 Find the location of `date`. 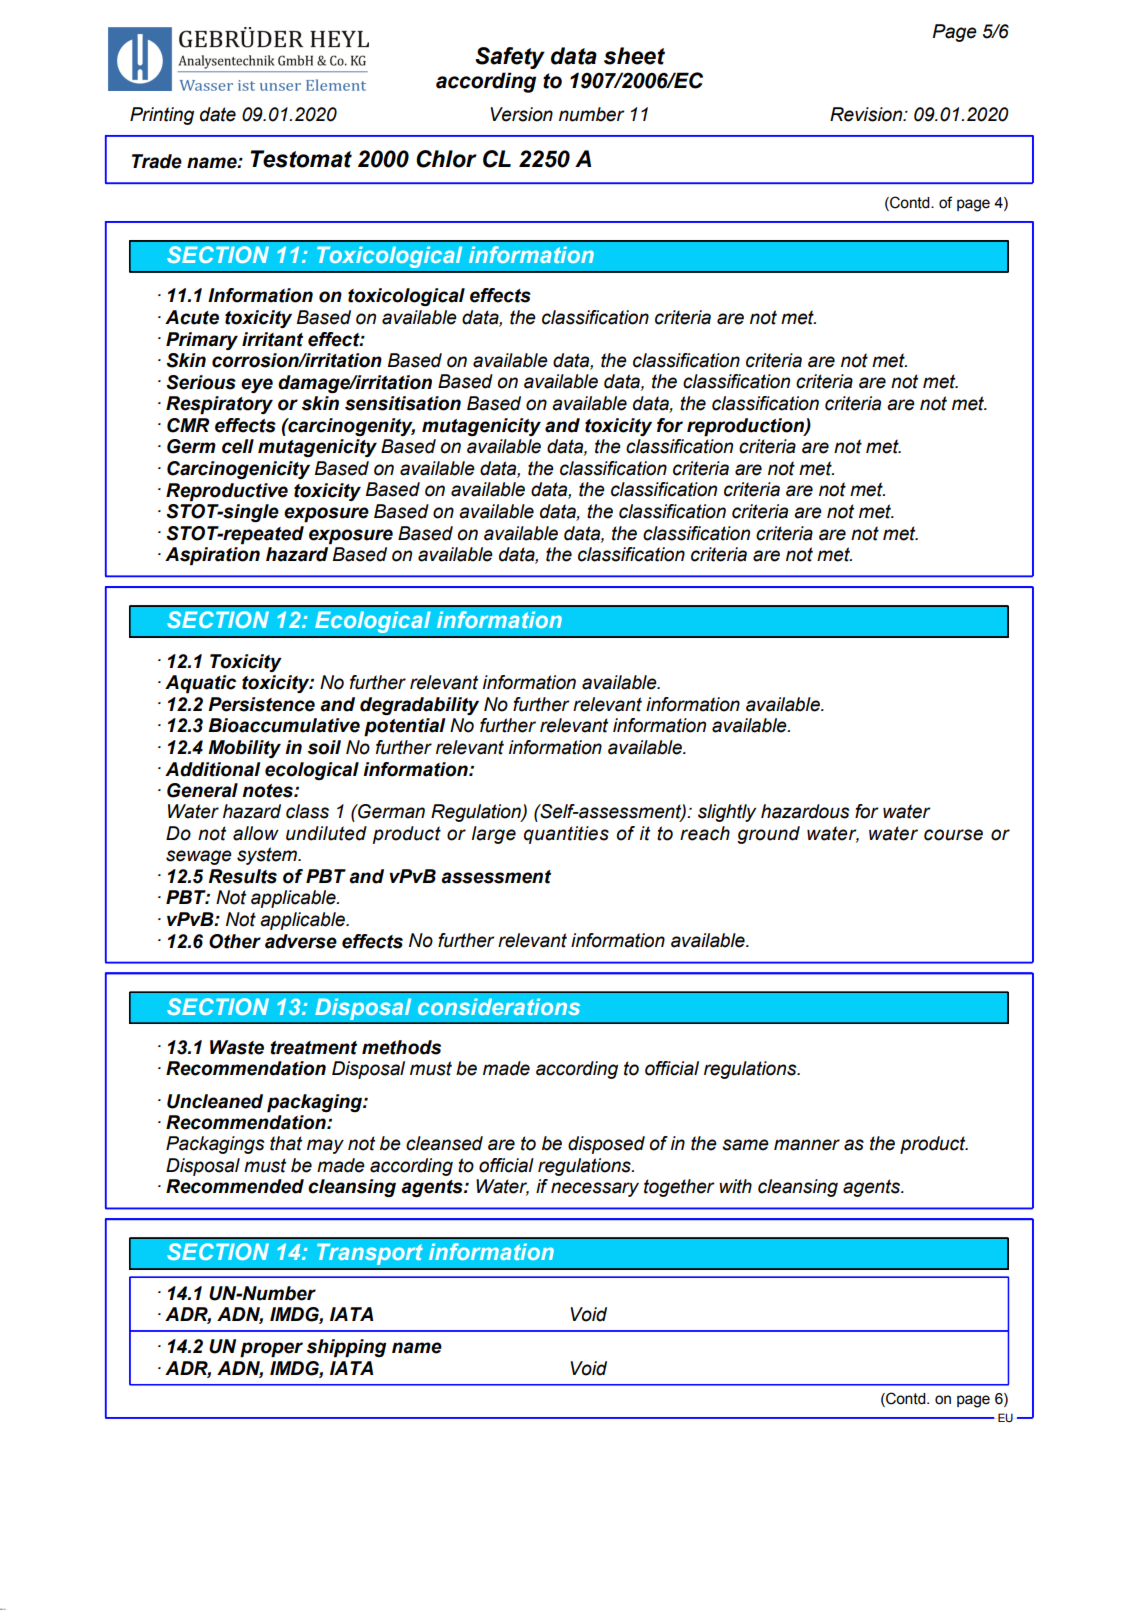

date is located at coordinates (218, 114).
